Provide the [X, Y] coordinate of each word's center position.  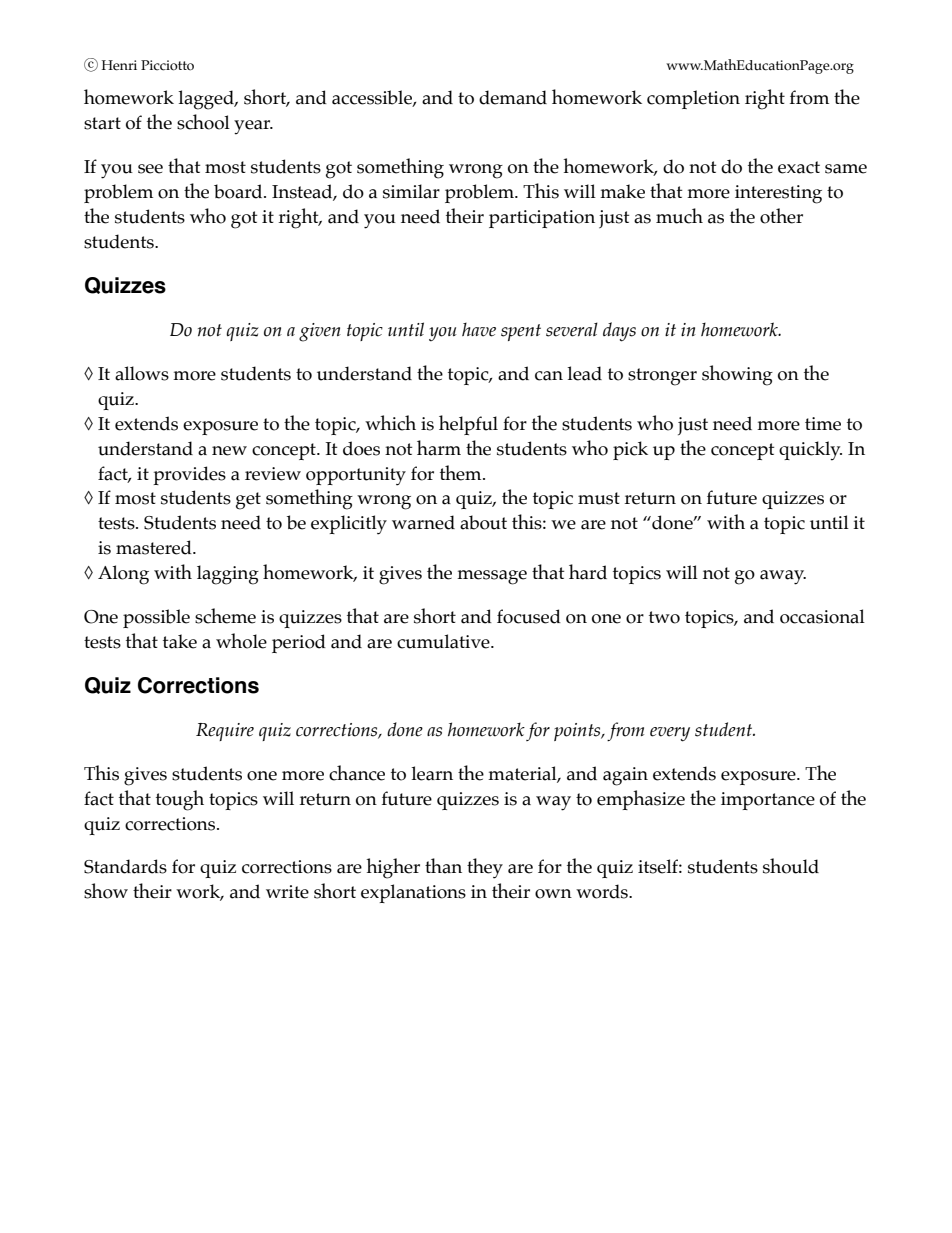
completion [693, 99]
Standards [125, 866]
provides [189, 475]
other [781, 216]
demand [513, 97]
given [320, 332]
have [479, 330]
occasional [822, 616]
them [462, 473]
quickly [810, 451]
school [203, 122]
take [180, 641]
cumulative [444, 641]
